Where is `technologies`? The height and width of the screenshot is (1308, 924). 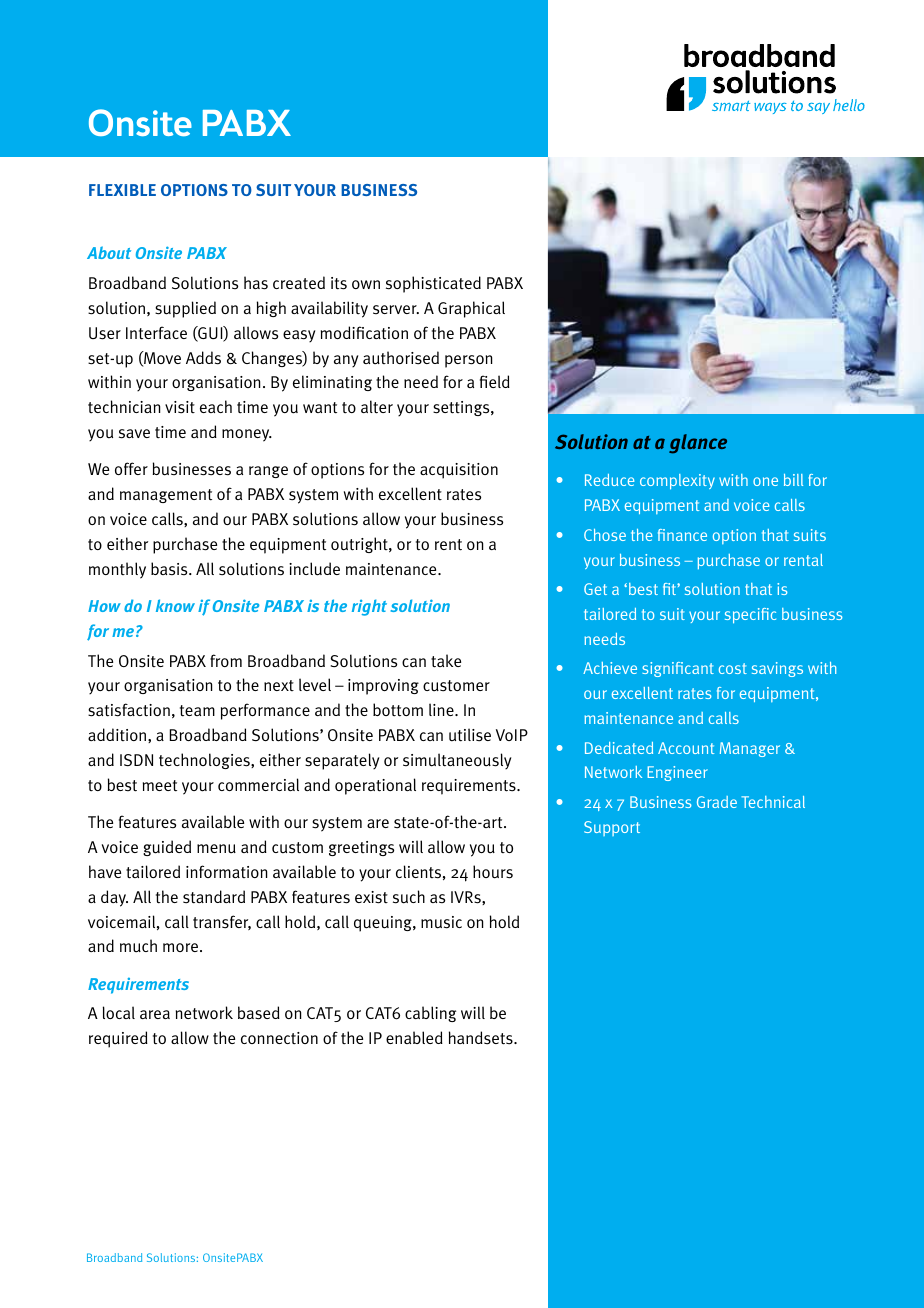 technologies is located at coordinates (205, 761).
